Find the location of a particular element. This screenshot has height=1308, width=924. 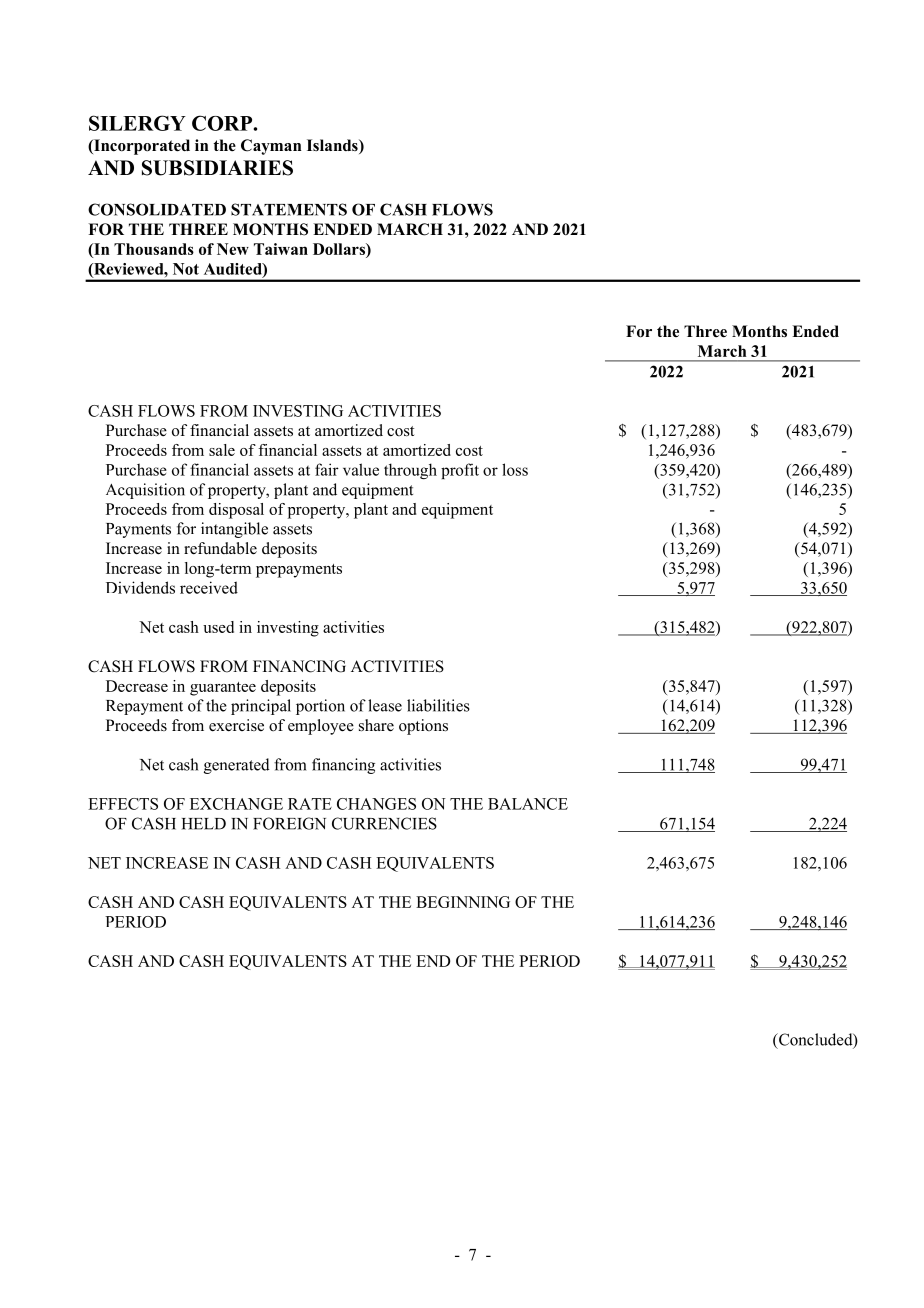

CONSOLIDATED is located at coordinates (157, 209).
